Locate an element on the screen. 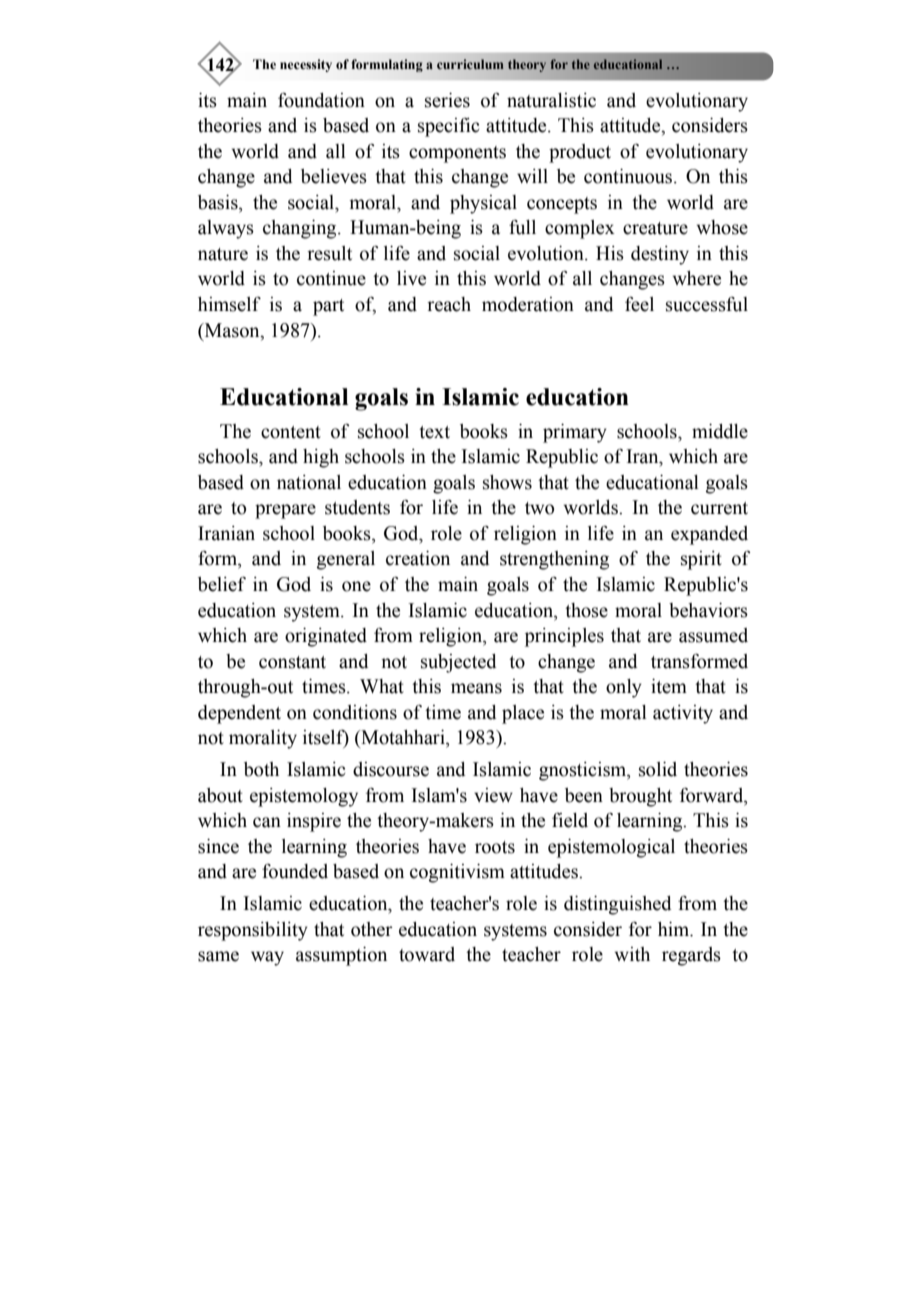  shows is located at coordinates (507, 482).
